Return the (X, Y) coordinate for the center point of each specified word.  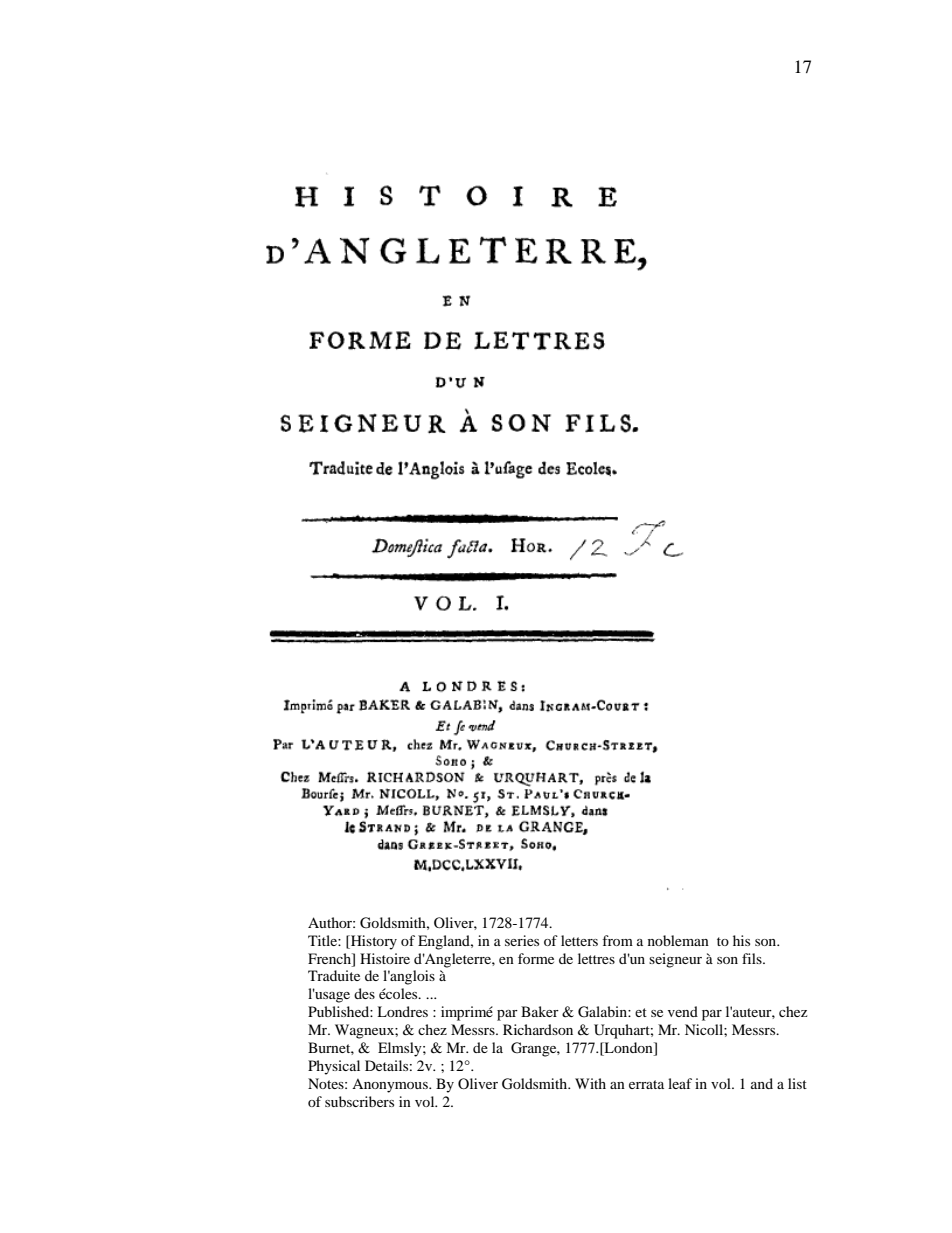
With (590, 1083)
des (364, 993)
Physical (334, 1067)
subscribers (359, 1101)
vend (683, 1011)
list (797, 1083)
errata (646, 1084)
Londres (402, 1011)
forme (536, 958)
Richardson (538, 1029)
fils (753, 958)
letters (579, 940)
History (373, 942)
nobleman (678, 940)
